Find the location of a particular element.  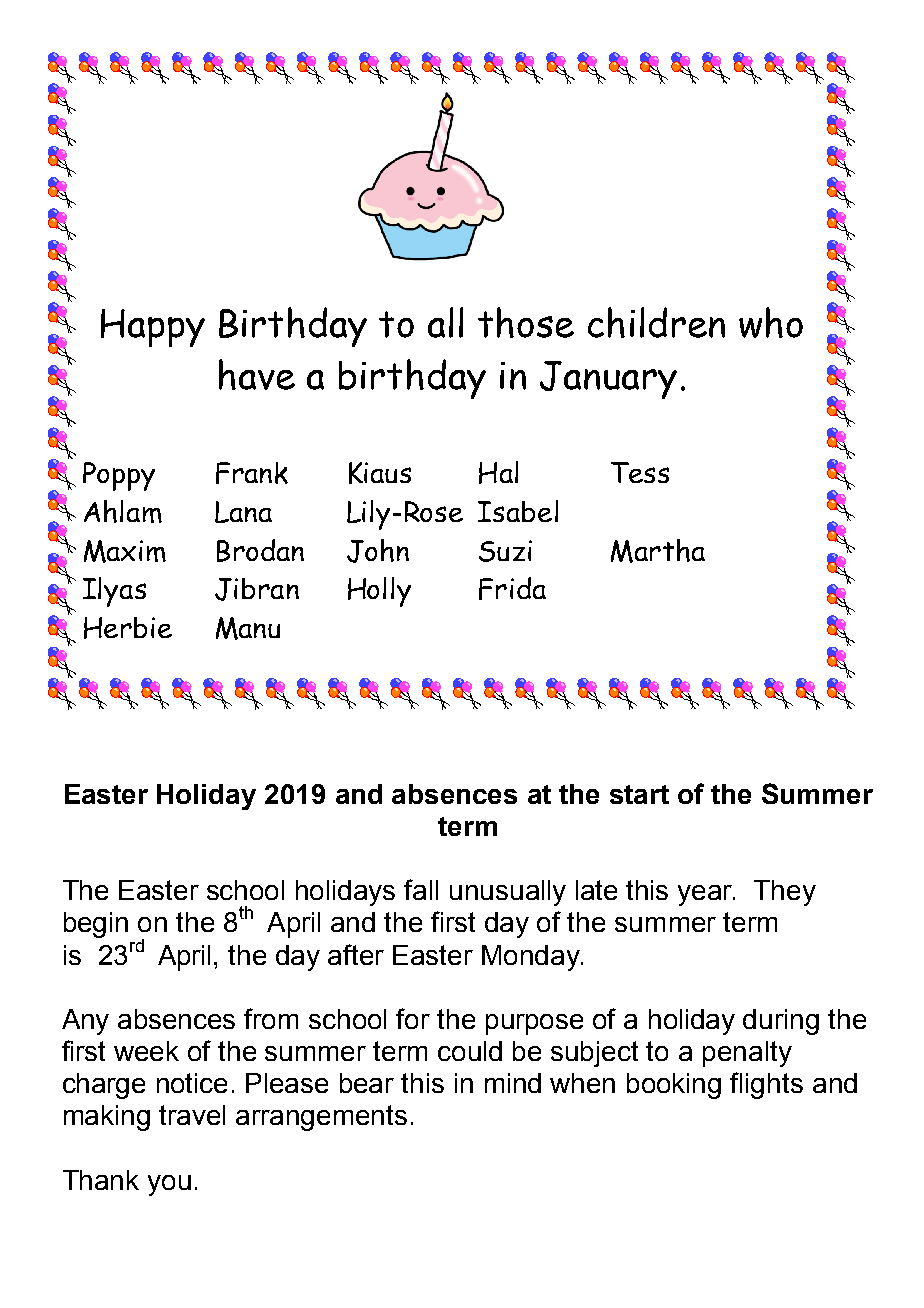

Herbie is located at coordinates (128, 628).
